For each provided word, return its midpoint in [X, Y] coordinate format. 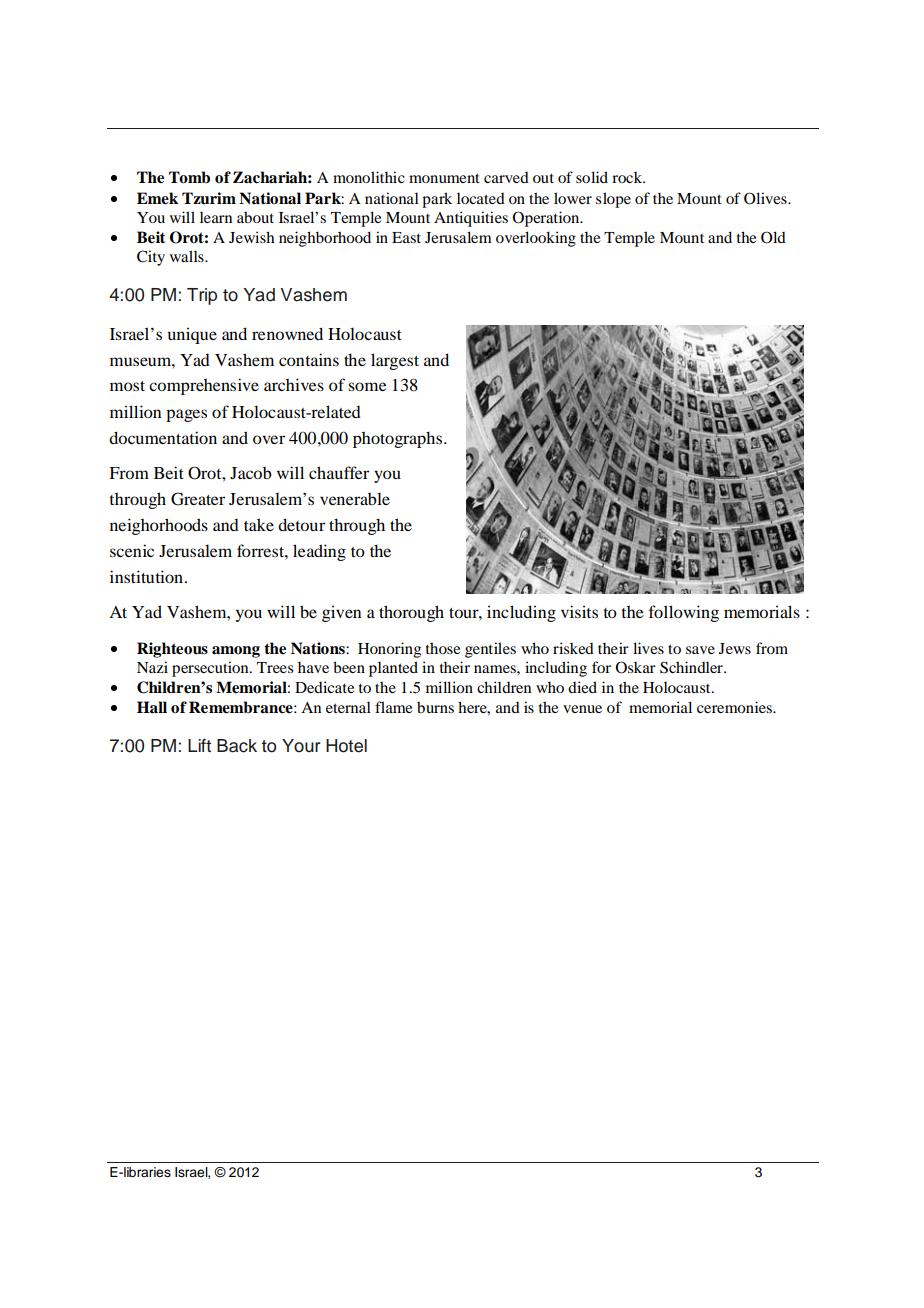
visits [579, 611]
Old [773, 237]
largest [395, 361]
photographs [397, 439]
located [481, 198]
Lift [199, 745]
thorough [411, 613]
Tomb [189, 177]
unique [192, 335]
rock [628, 177]
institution [146, 576]
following [684, 613]
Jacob [251, 473]
